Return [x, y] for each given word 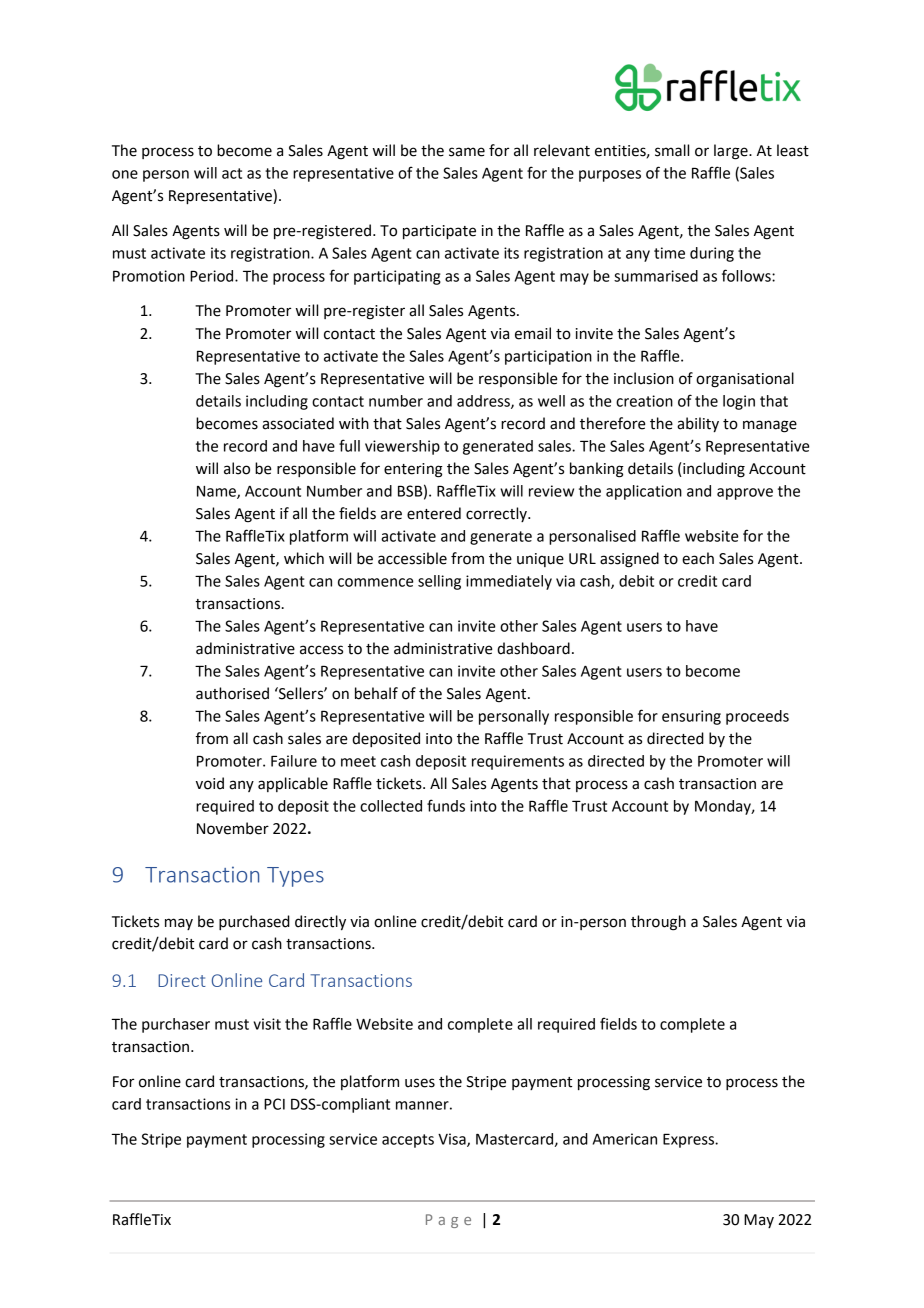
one [125, 174]
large [732, 152]
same [467, 152]
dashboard [533, 648]
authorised [232, 693]
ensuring [691, 717]
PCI [274, 1104]
